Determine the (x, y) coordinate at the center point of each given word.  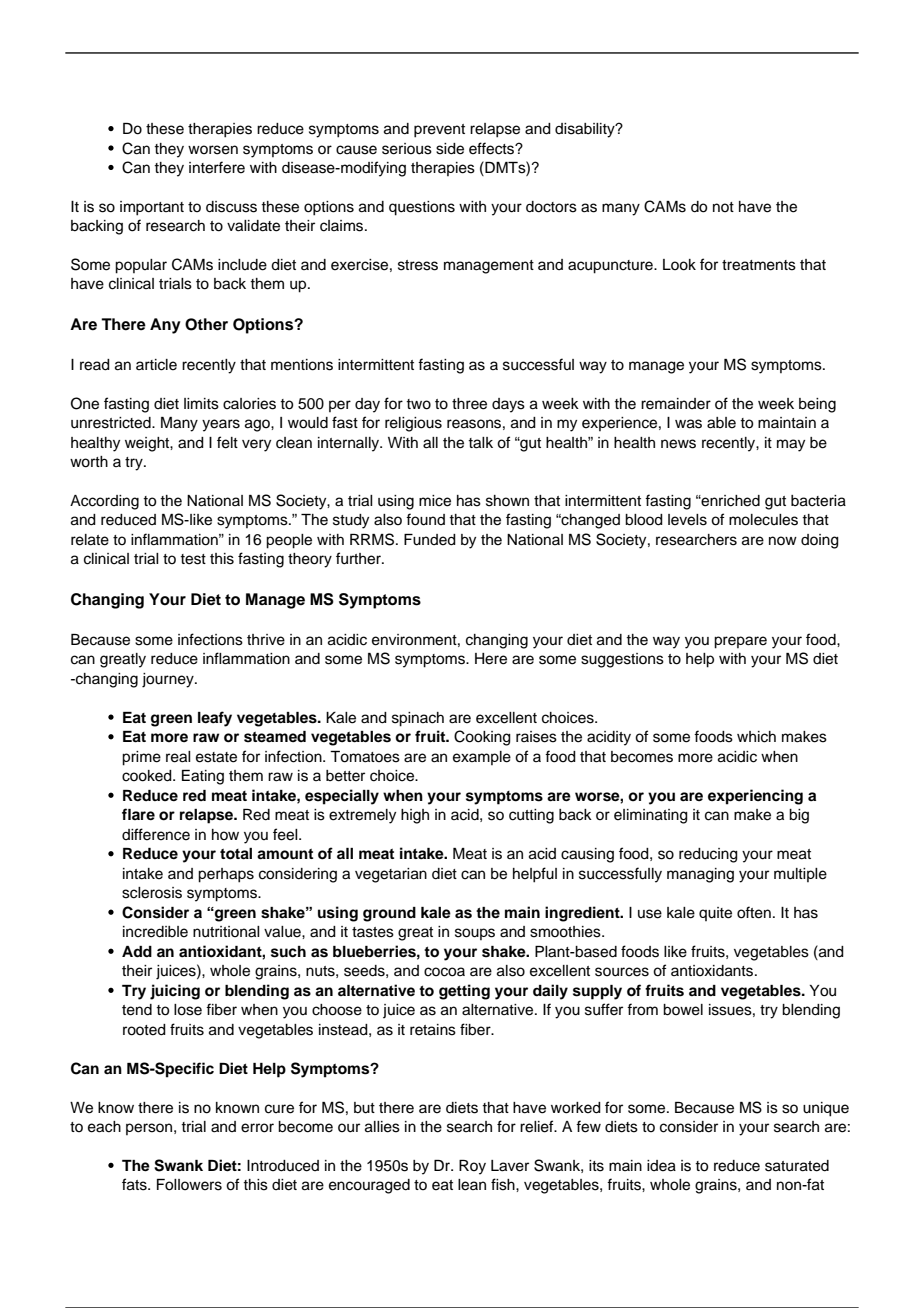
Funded (430, 540)
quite (715, 914)
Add (137, 951)
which (756, 737)
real (178, 757)
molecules (763, 520)
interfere (217, 167)
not (723, 207)
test (193, 559)
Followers (189, 1185)
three (469, 404)
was (688, 424)
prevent (439, 131)
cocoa (444, 972)
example (482, 758)
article (156, 365)
